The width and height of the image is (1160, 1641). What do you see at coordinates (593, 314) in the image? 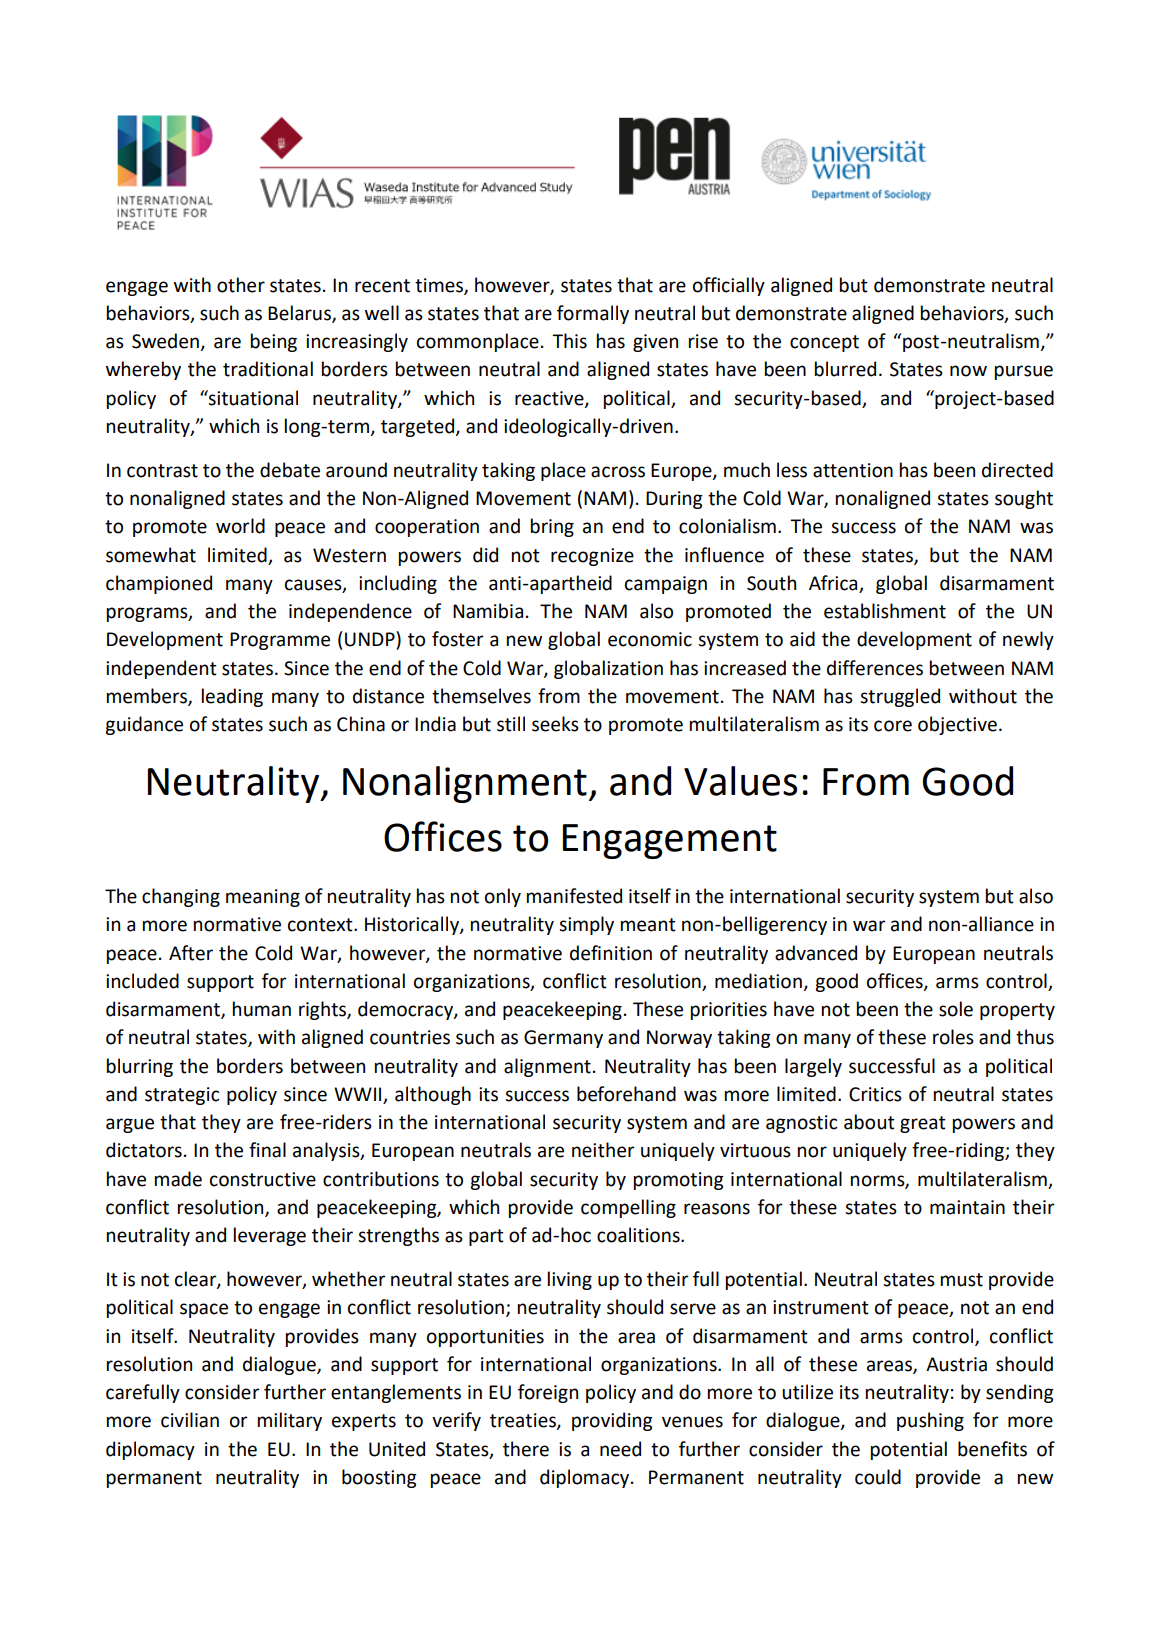
I see `formally` at bounding box center [593, 314].
